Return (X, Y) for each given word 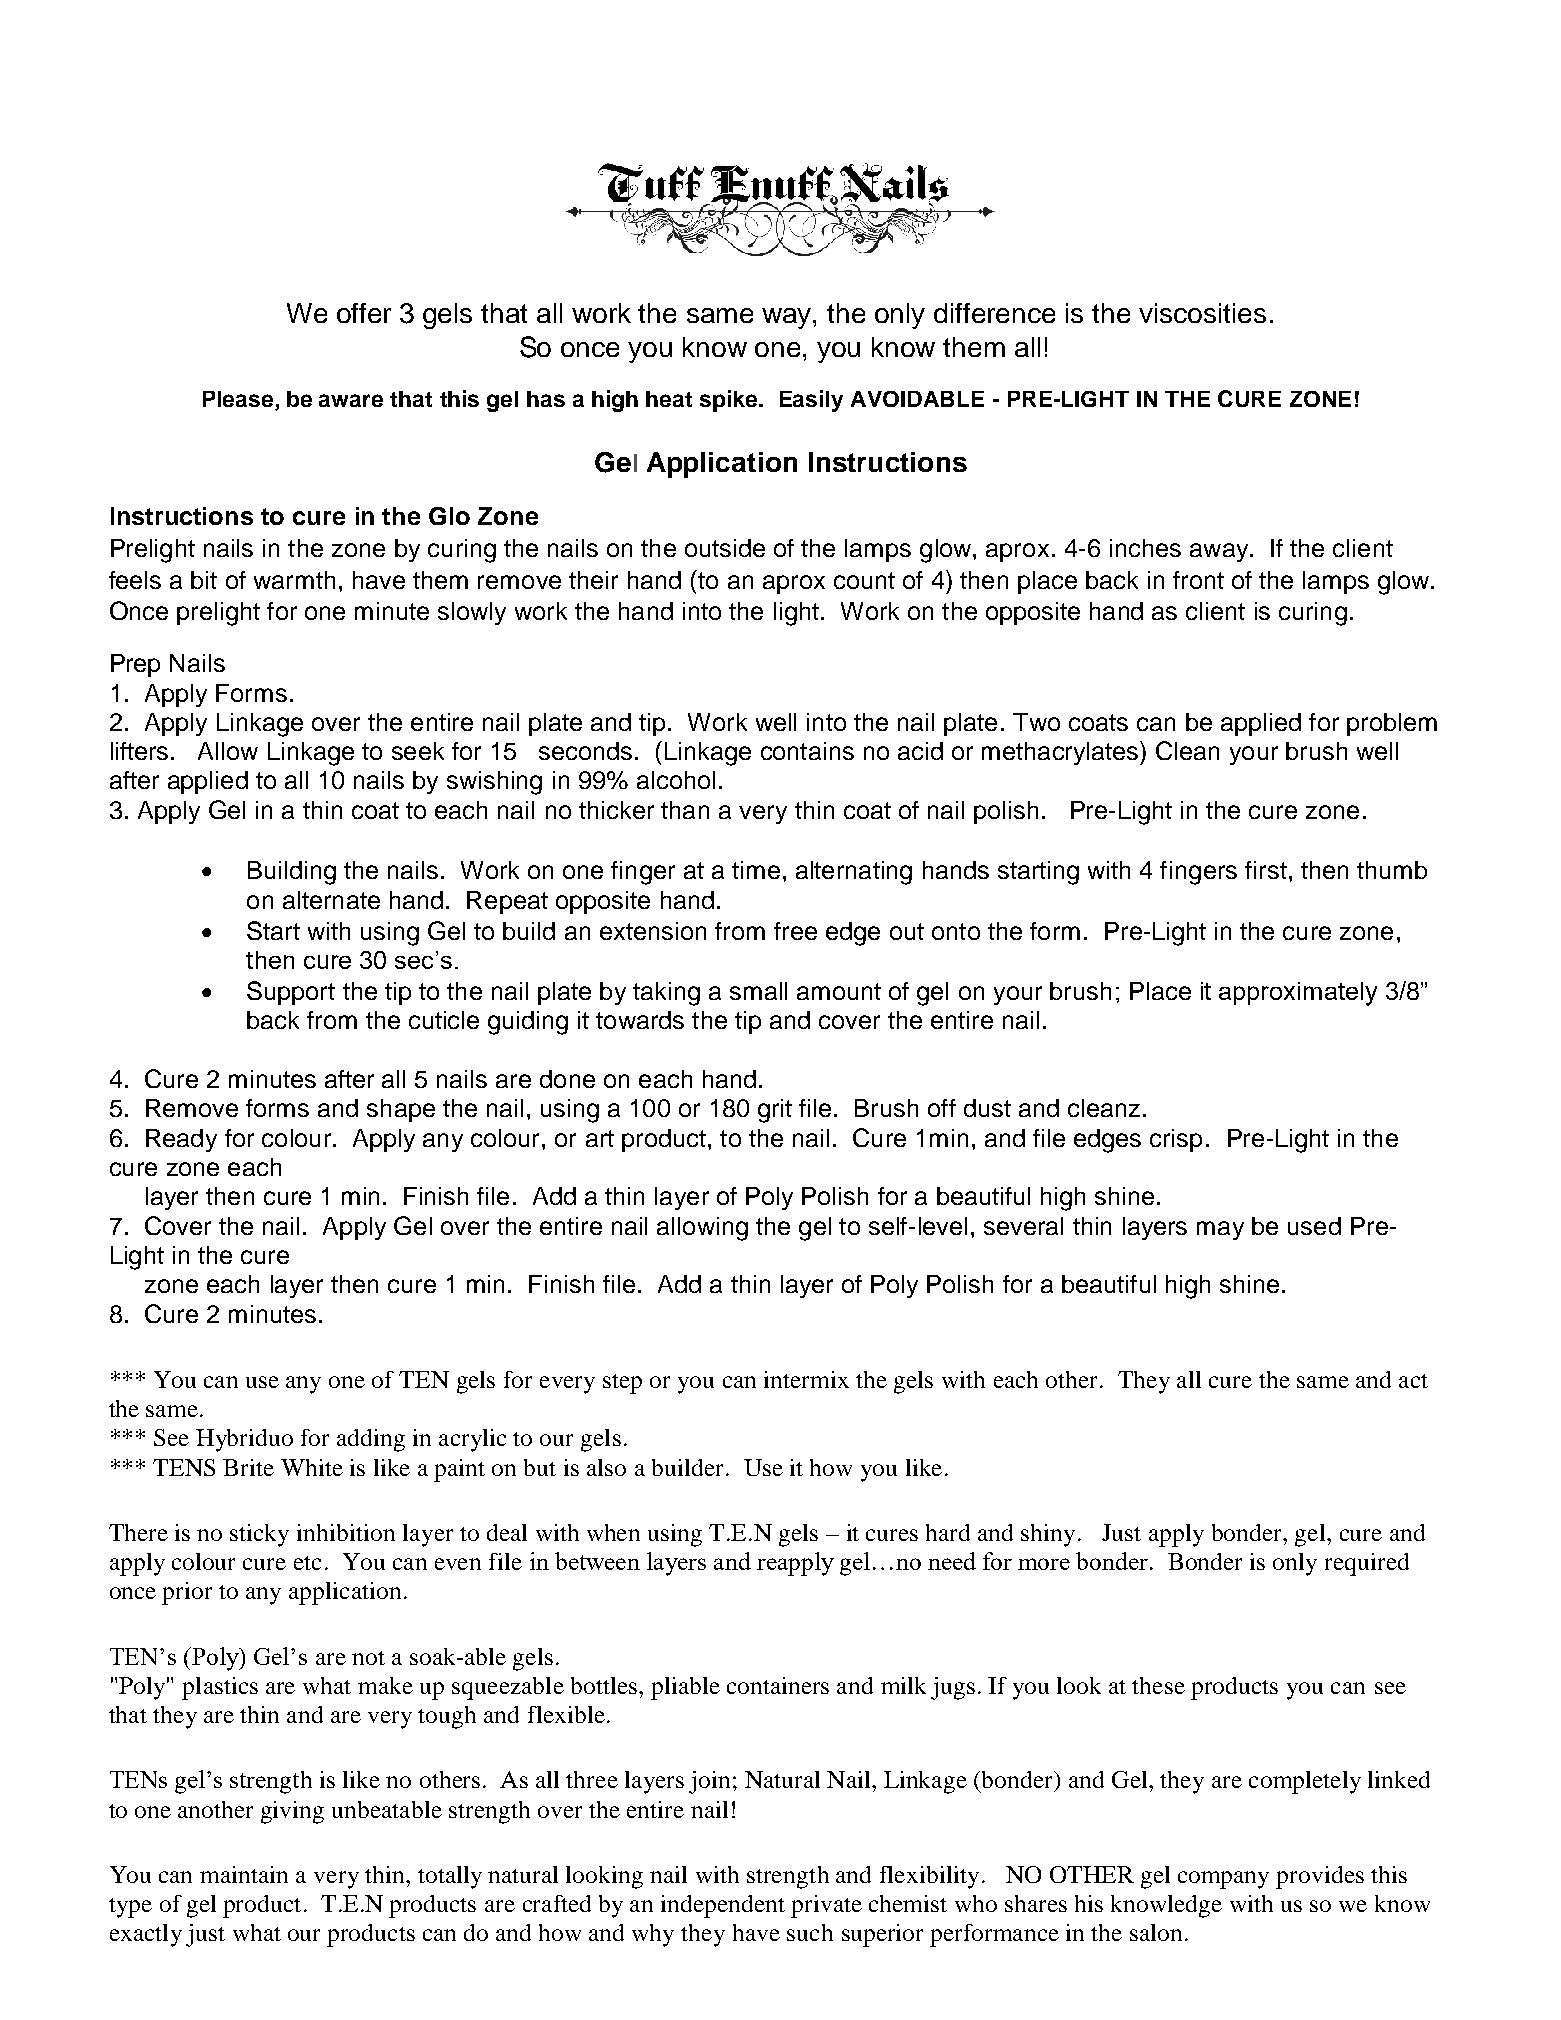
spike (730, 401)
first (1266, 870)
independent (723, 1906)
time (756, 870)
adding (371, 1440)
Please (239, 400)
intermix (806, 1379)
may (1220, 1230)
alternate (331, 900)
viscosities (1202, 313)
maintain (244, 1874)
